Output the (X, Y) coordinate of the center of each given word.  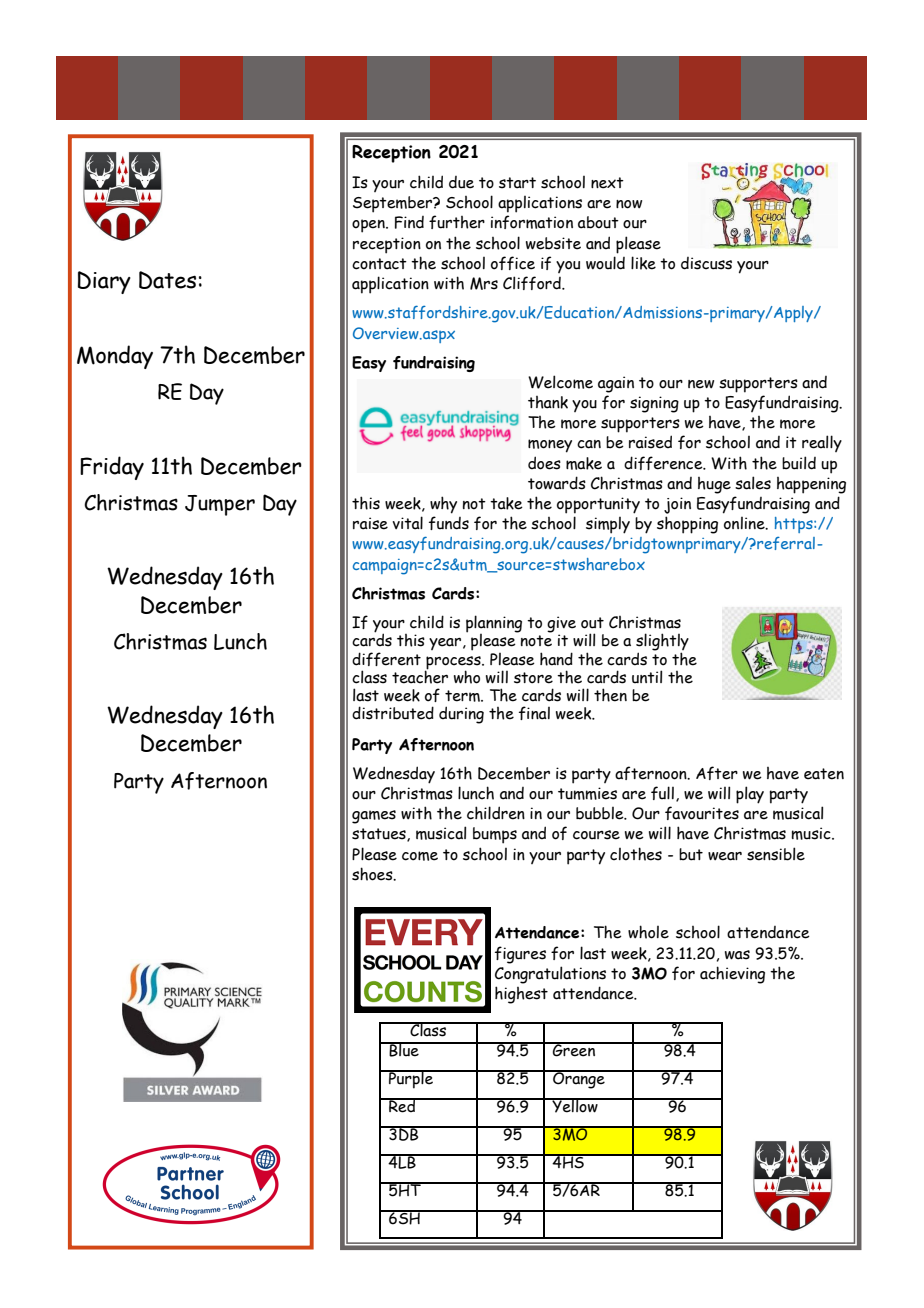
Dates (167, 280)
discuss (706, 263)
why (443, 505)
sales (753, 483)
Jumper (220, 505)
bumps (495, 835)
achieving (732, 975)
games (374, 817)
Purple (411, 1079)
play (750, 795)
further (457, 222)
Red (402, 1105)
